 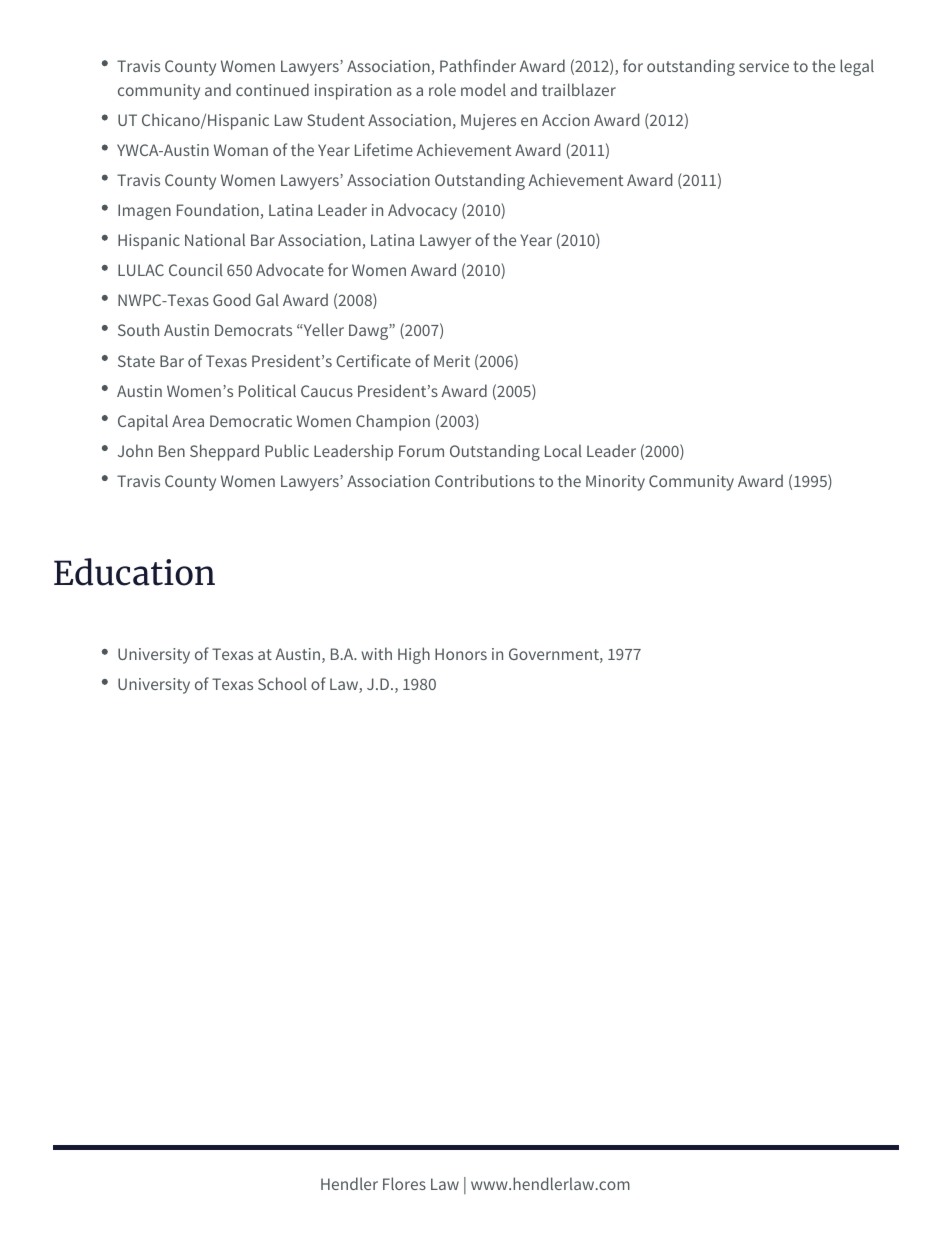 What do you see at coordinates (282, 683) in the screenshot?
I see `School` at bounding box center [282, 683].
